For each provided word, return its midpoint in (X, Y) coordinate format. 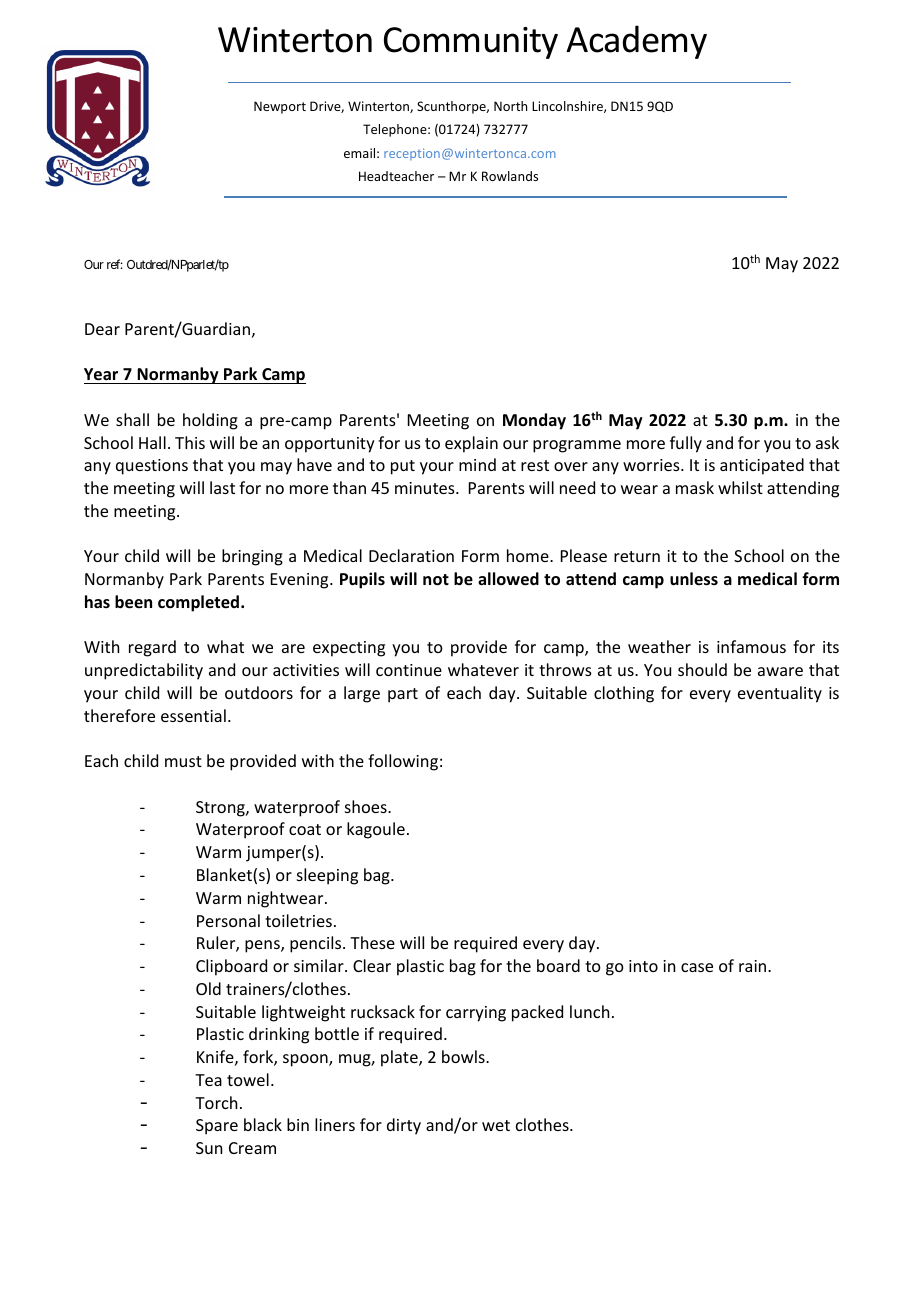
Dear (102, 329)
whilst (740, 487)
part (403, 695)
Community (471, 43)
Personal (228, 920)
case (697, 967)
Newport (280, 107)
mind (477, 464)
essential (193, 715)
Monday (534, 421)
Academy (636, 42)
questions (152, 467)
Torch (216, 1102)
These (372, 942)
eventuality (780, 694)
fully (686, 444)
